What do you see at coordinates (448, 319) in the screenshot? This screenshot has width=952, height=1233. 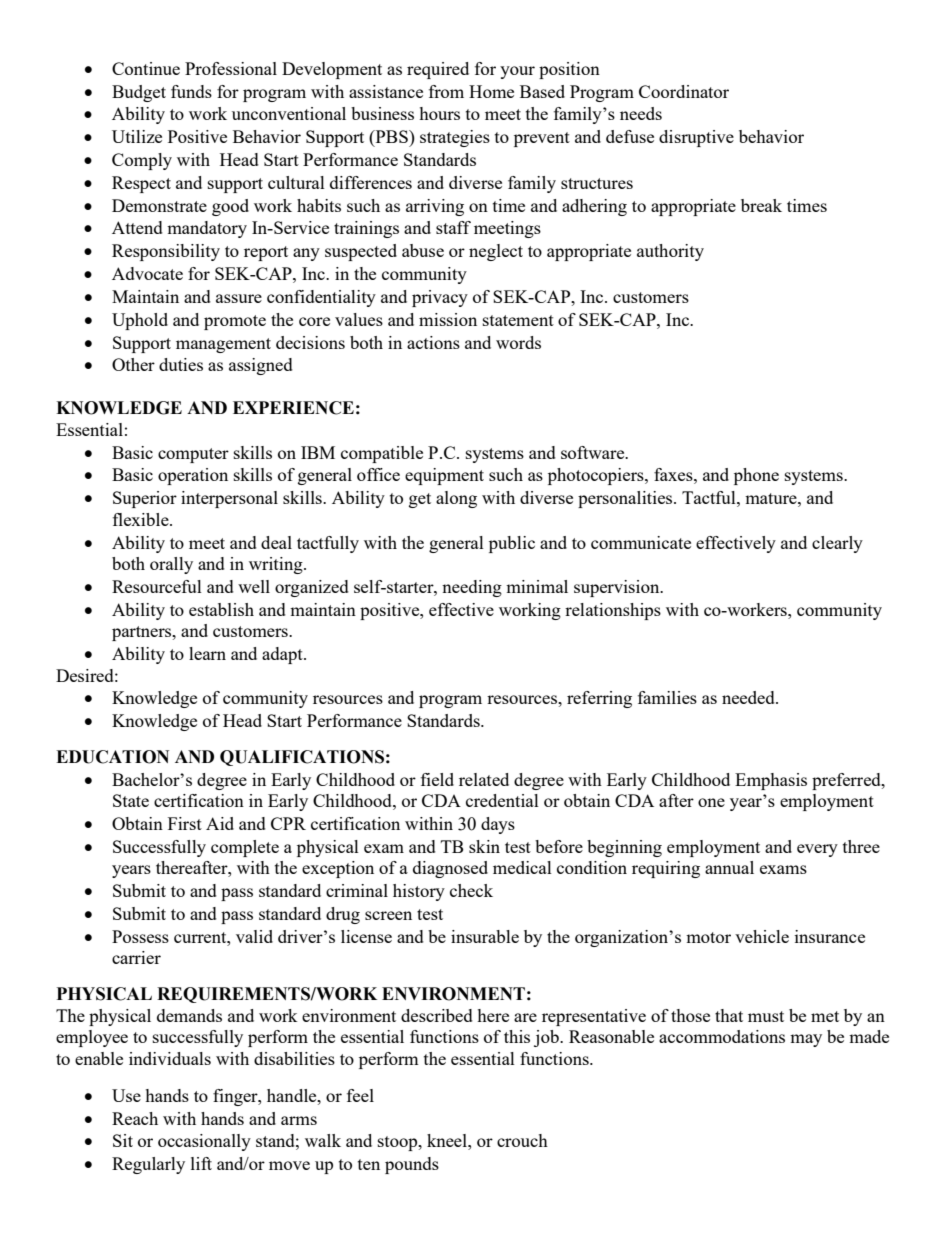 I see `mission` at bounding box center [448, 319].
